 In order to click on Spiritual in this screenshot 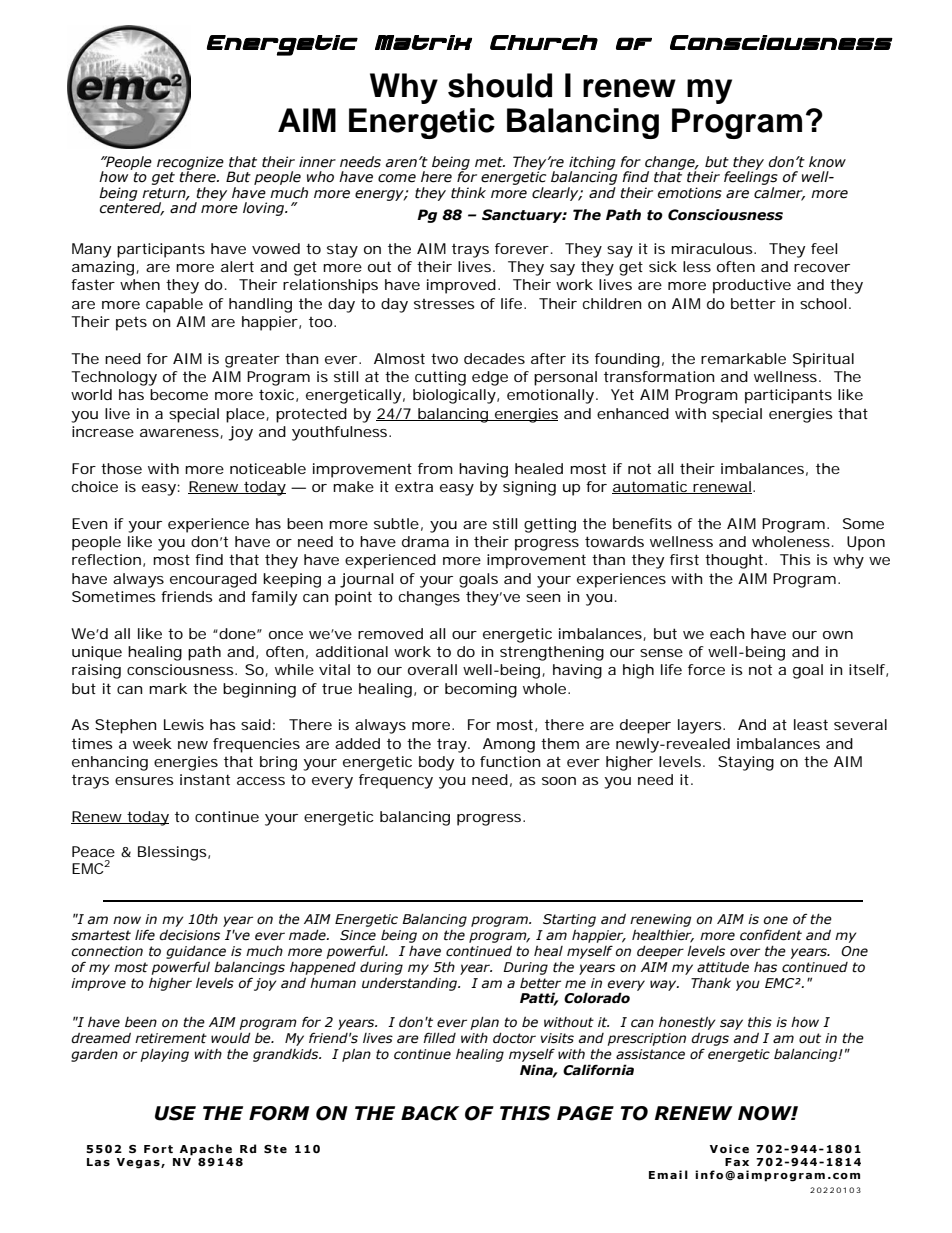, I will do `click(823, 360)`.
